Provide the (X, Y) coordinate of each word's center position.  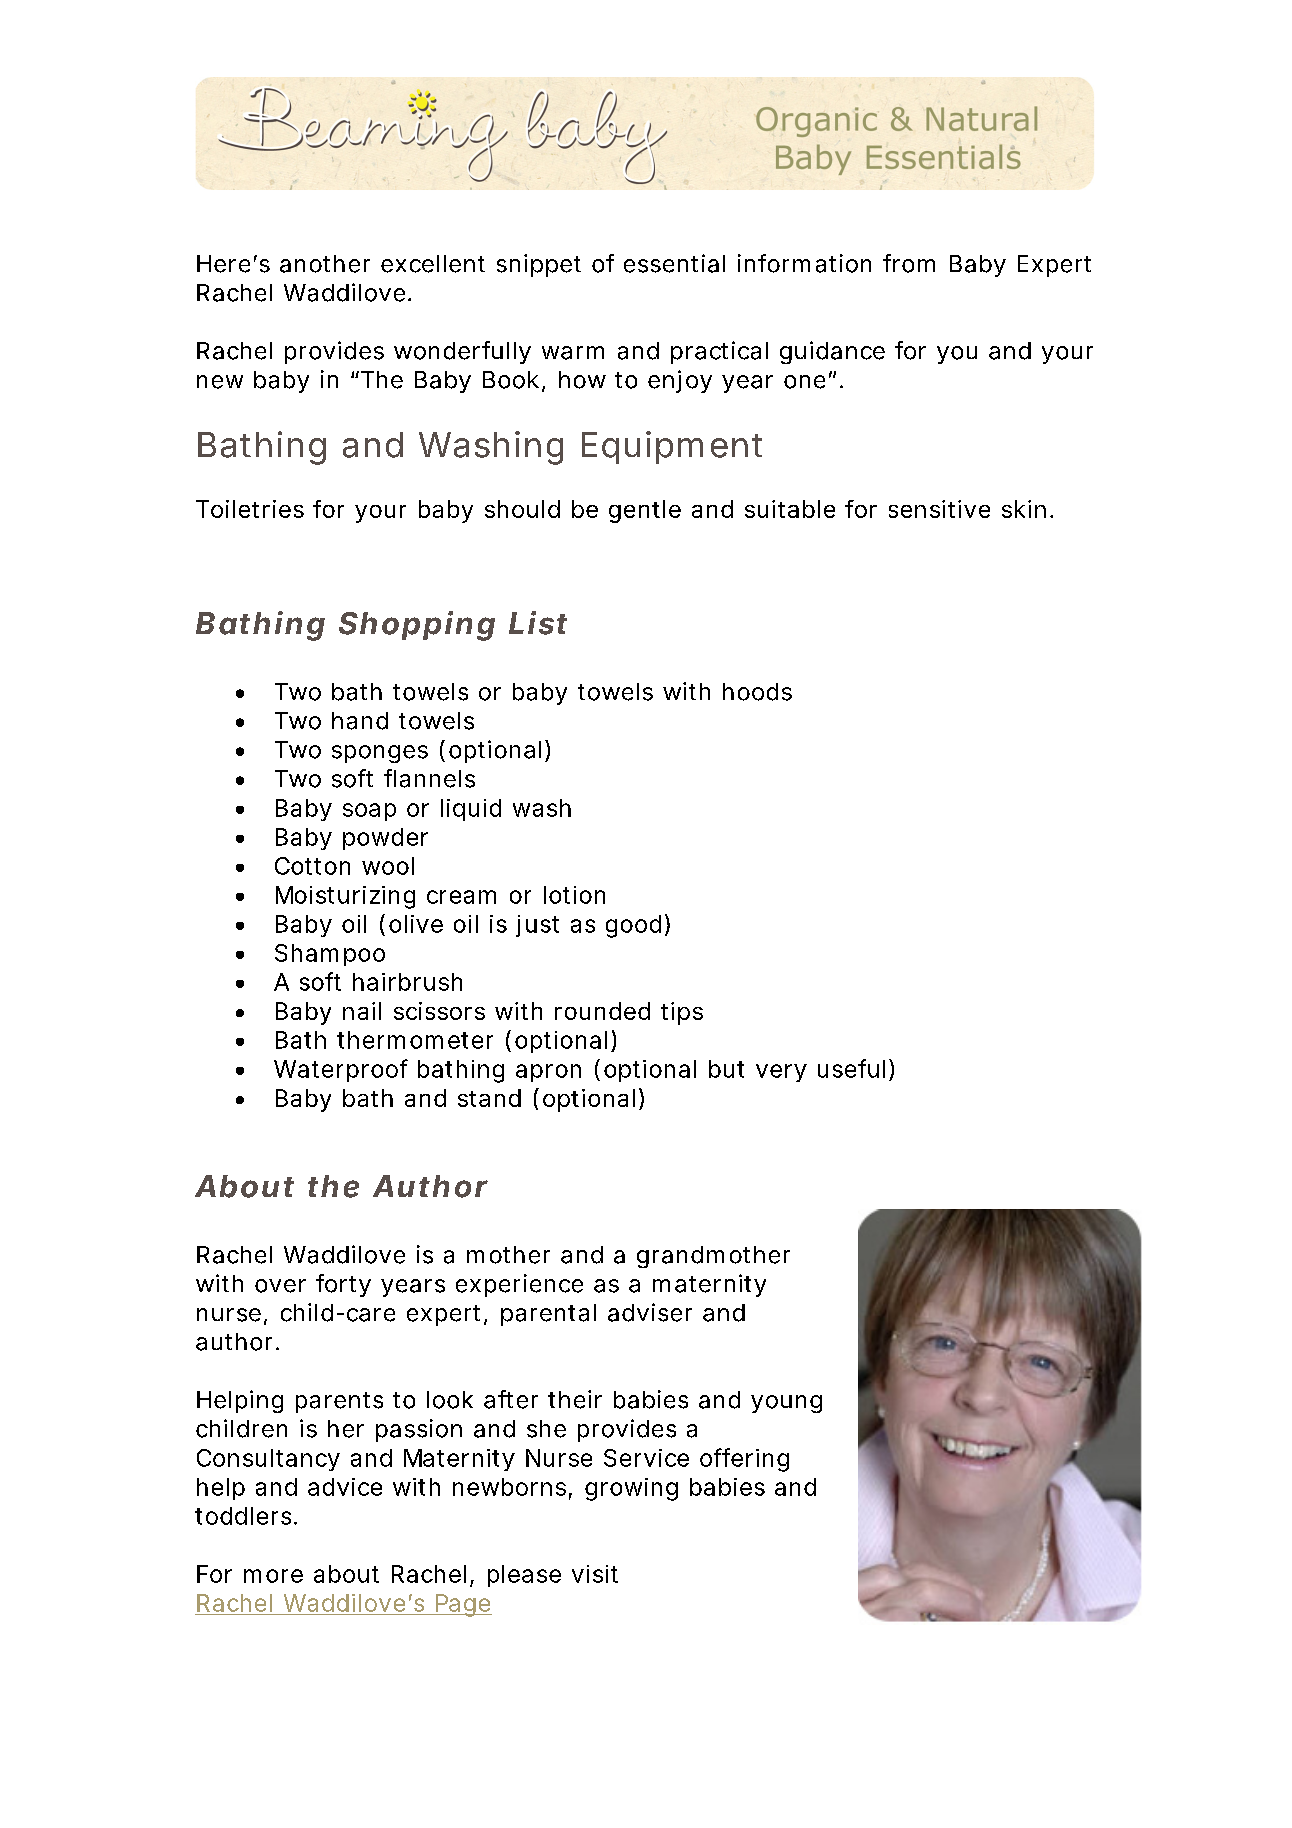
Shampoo (330, 955)
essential (674, 263)
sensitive (939, 509)
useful (851, 1068)
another (325, 264)
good (633, 926)
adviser (650, 1312)
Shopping (417, 626)
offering (744, 1460)
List (538, 623)
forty (343, 1285)
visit (595, 1574)
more (273, 1576)
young (786, 1404)
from (909, 263)
